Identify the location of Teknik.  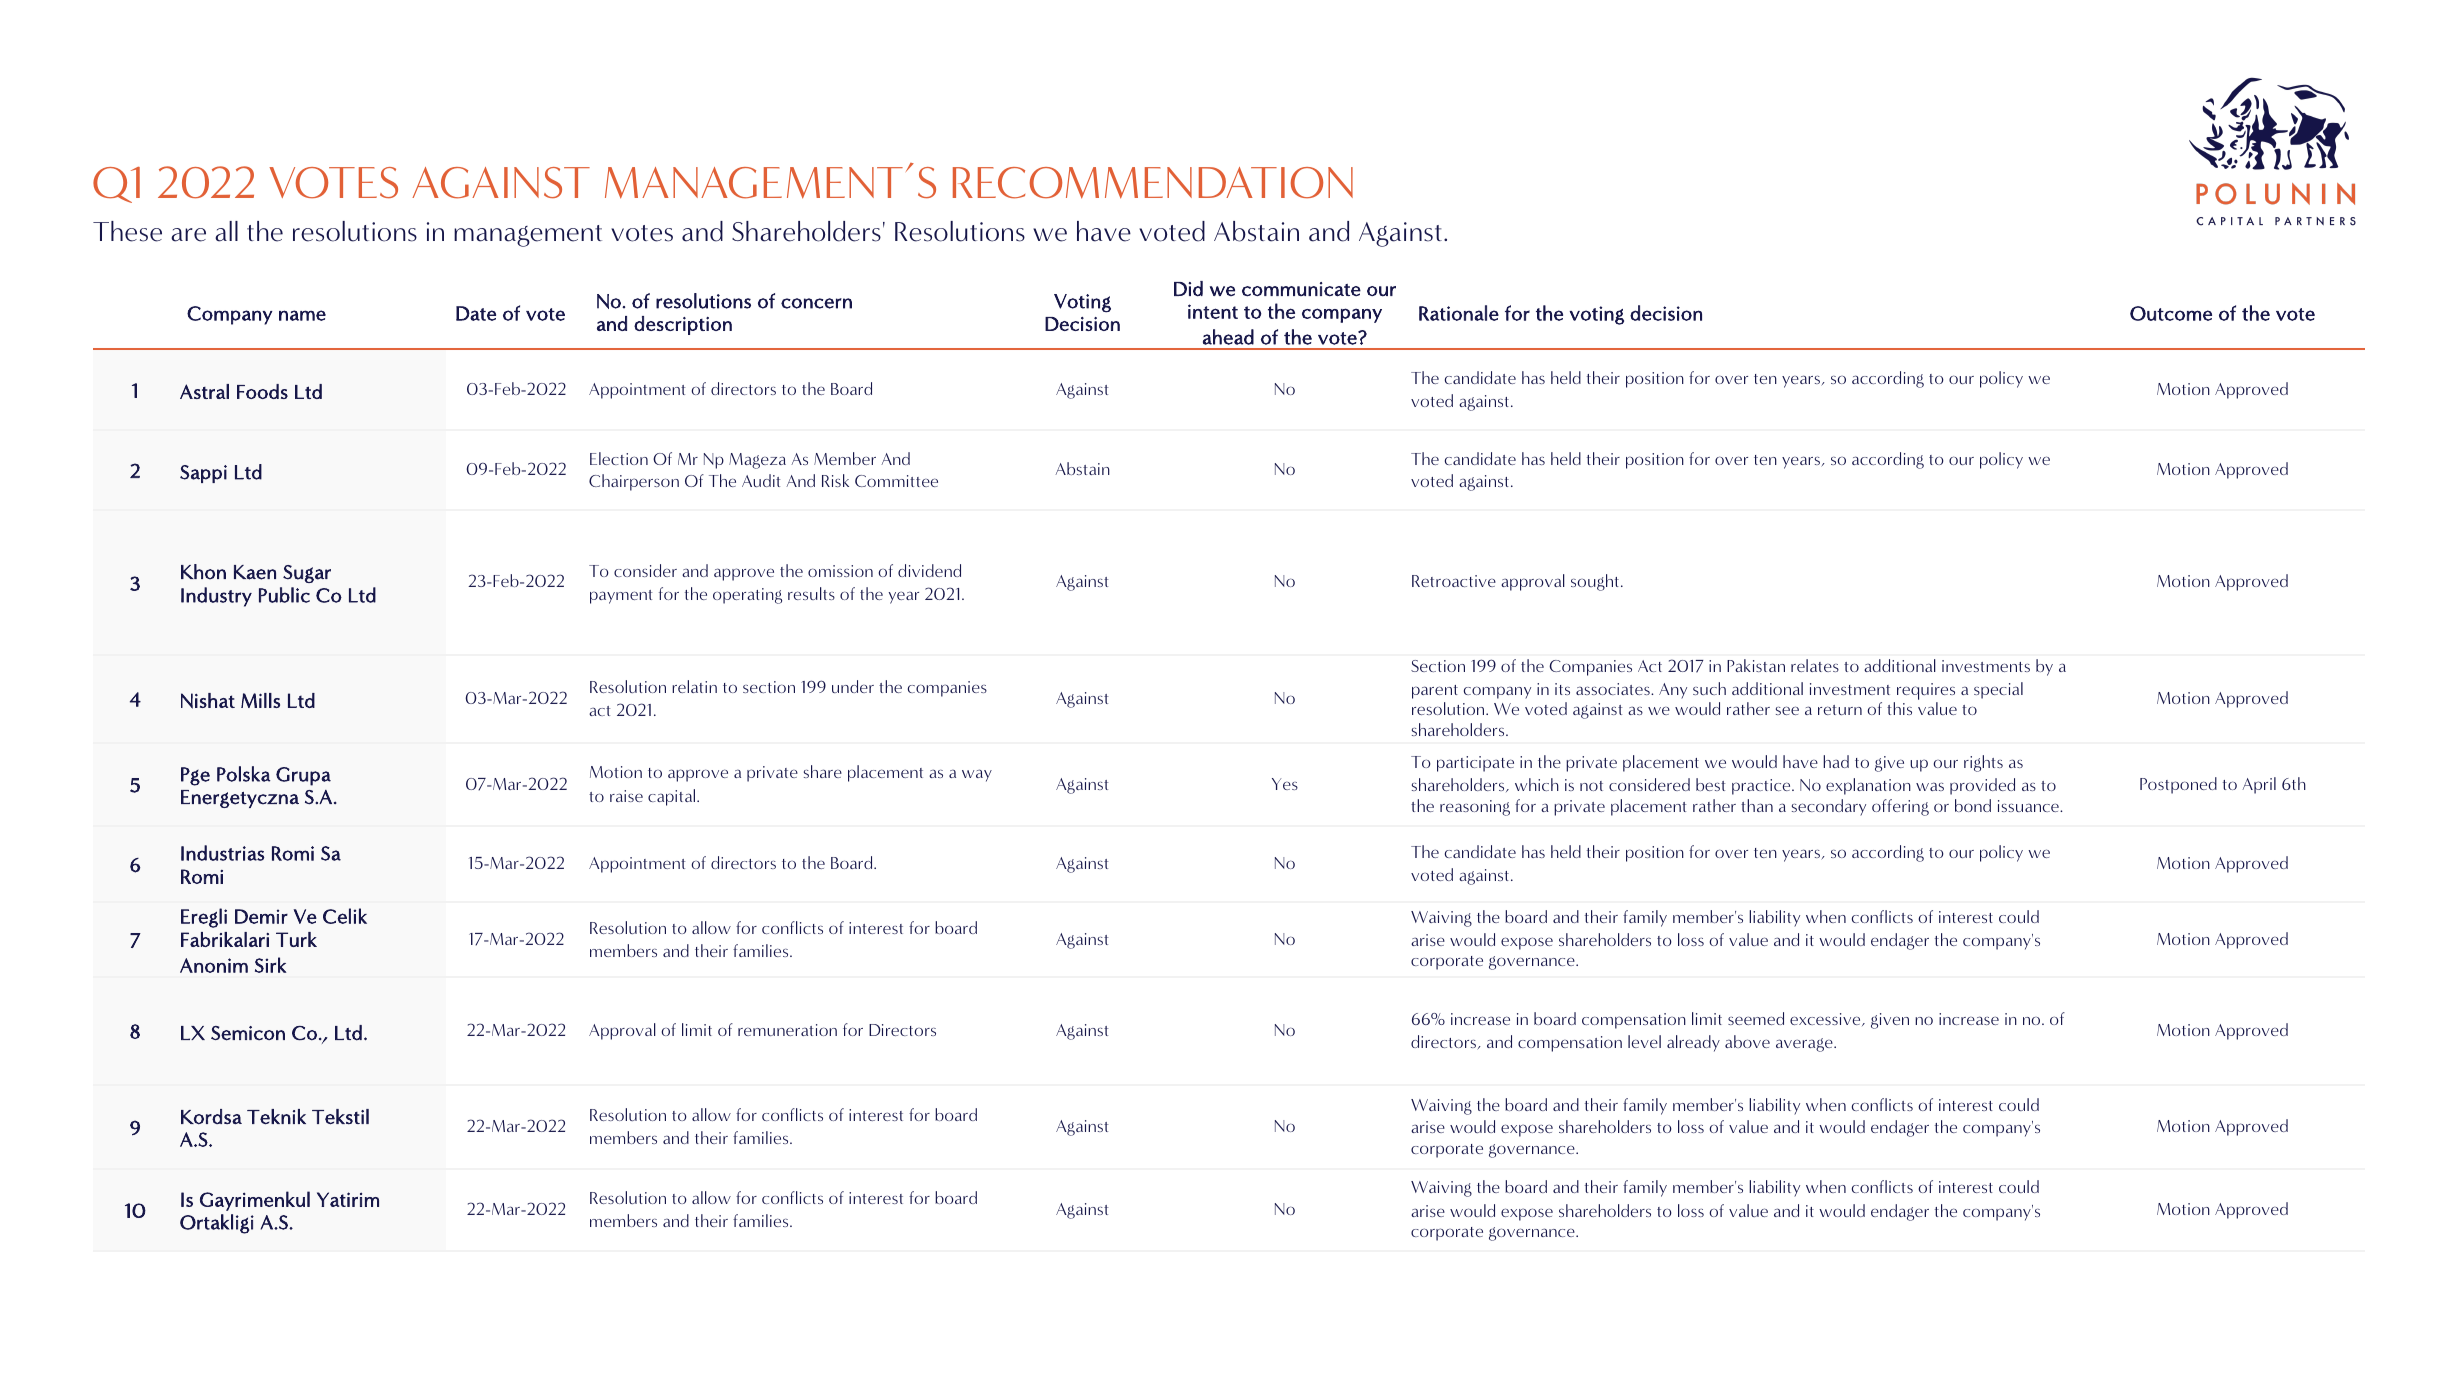
(276, 1117).
